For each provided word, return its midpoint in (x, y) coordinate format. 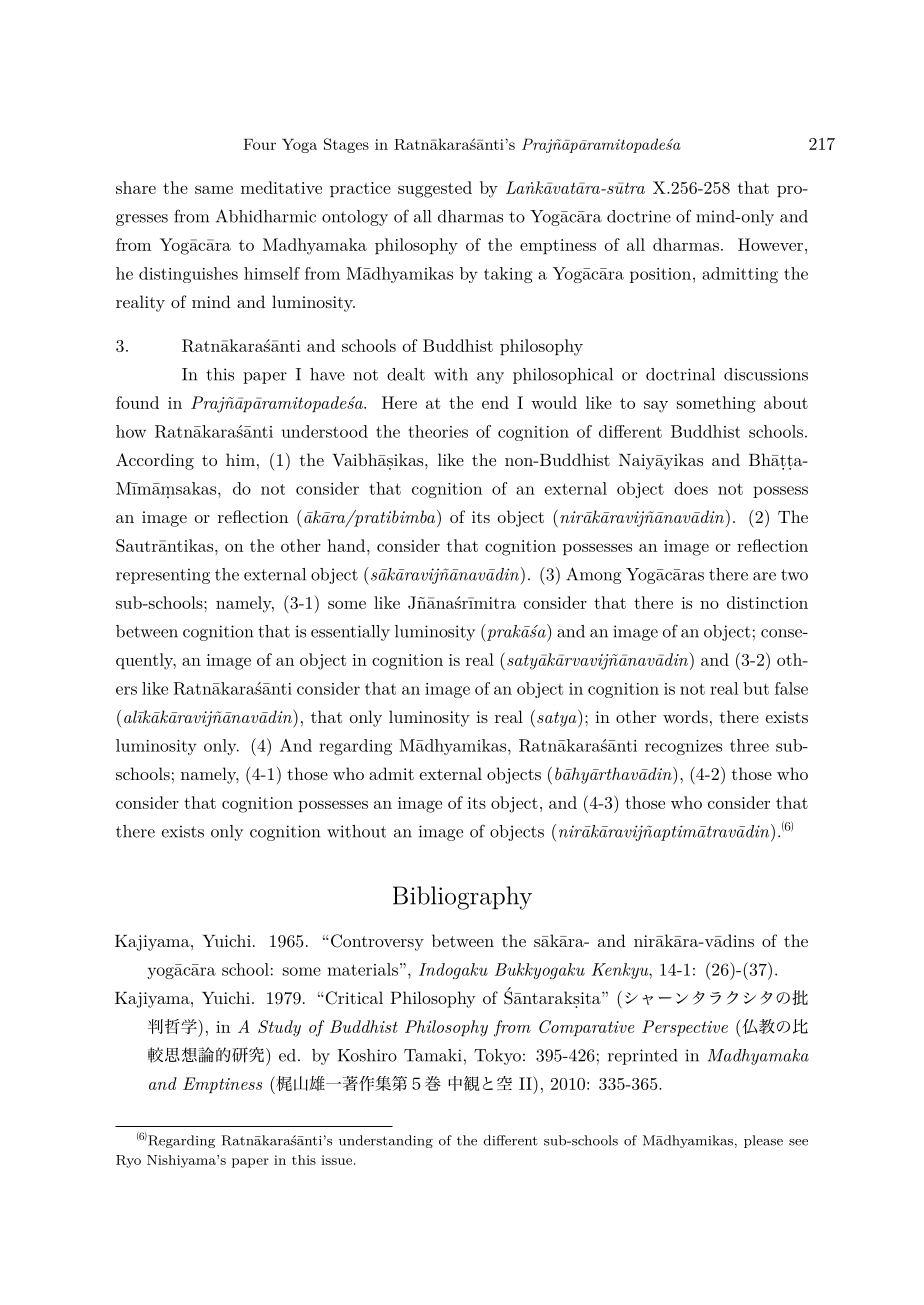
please (763, 1141)
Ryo (128, 1161)
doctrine (639, 216)
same (214, 189)
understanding (386, 1141)
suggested (435, 189)
